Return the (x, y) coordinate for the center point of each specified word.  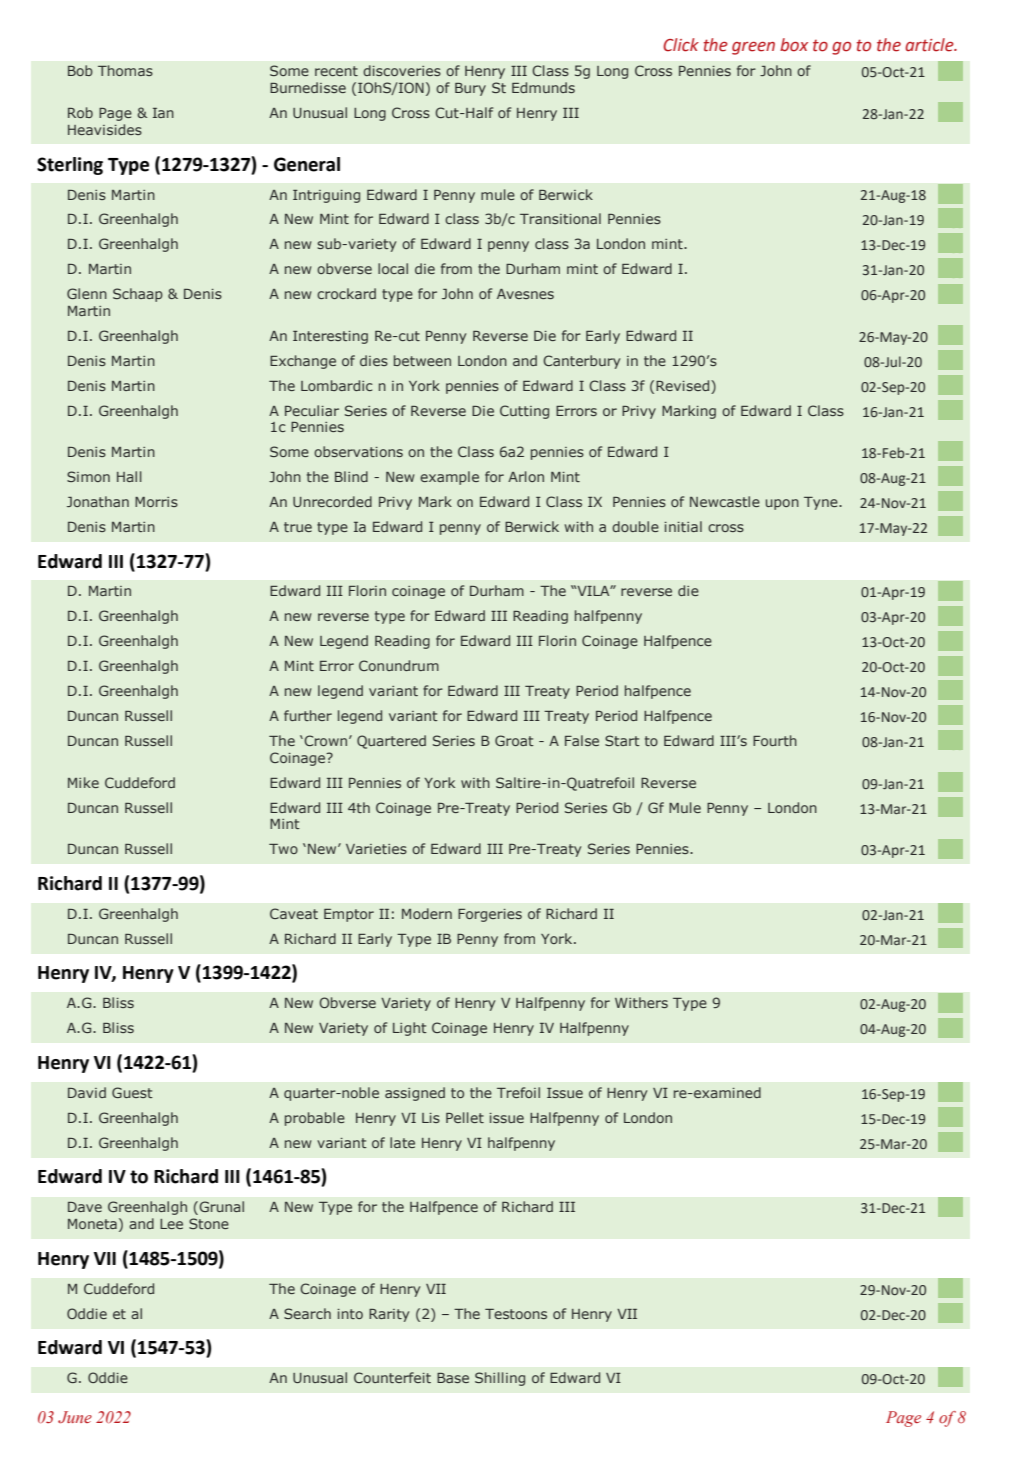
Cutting (524, 412)
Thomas (125, 70)
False (582, 740)
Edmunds (543, 87)
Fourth (775, 740)
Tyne (822, 503)
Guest (132, 1092)
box (794, 45)
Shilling (500, 1379)
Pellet (465, 1117)
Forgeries (490, 915)
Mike (83, 782)
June (75, 1417)
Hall (129, 476)
